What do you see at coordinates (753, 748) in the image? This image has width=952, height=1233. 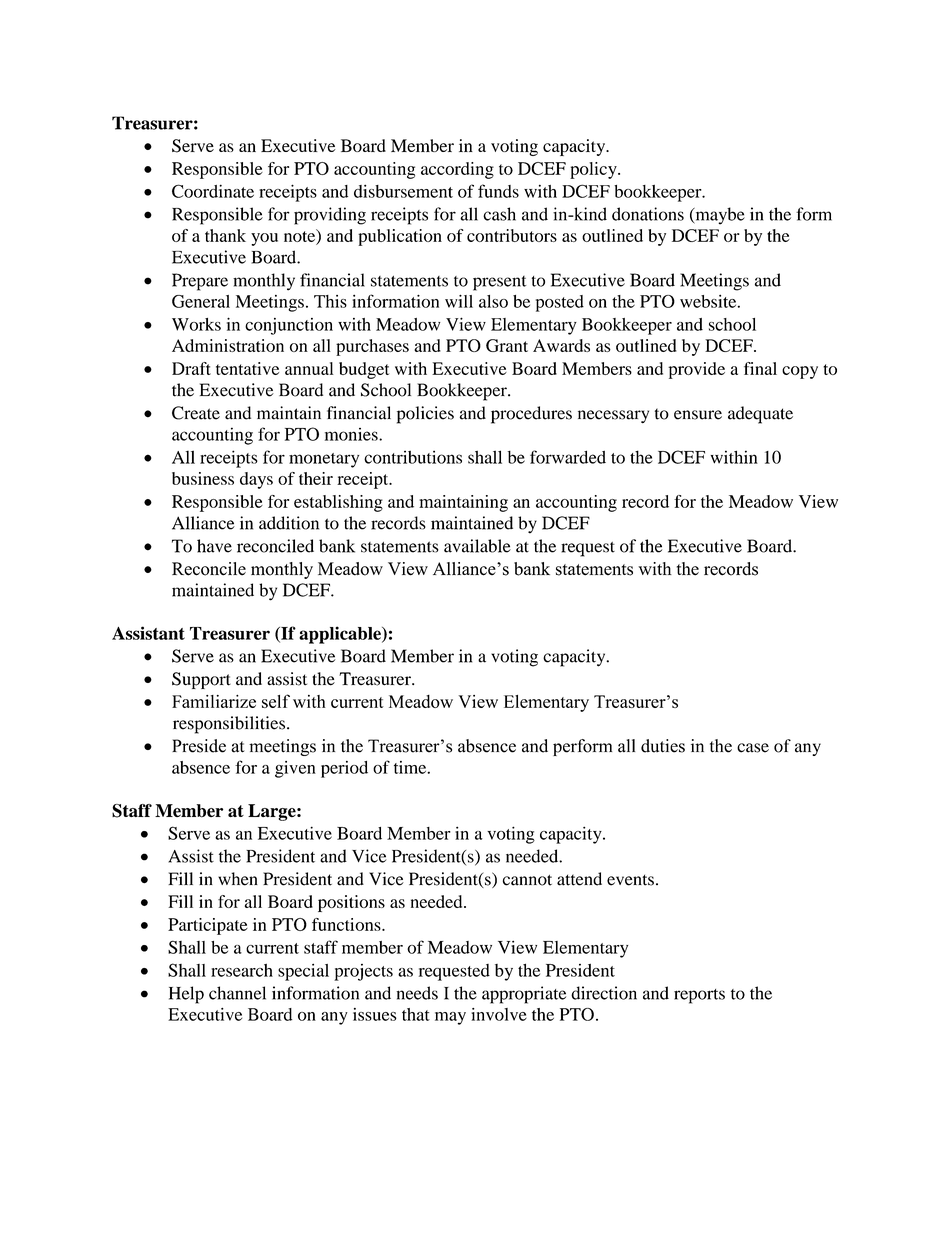 I see `case` at bounding box center [753, 748].
